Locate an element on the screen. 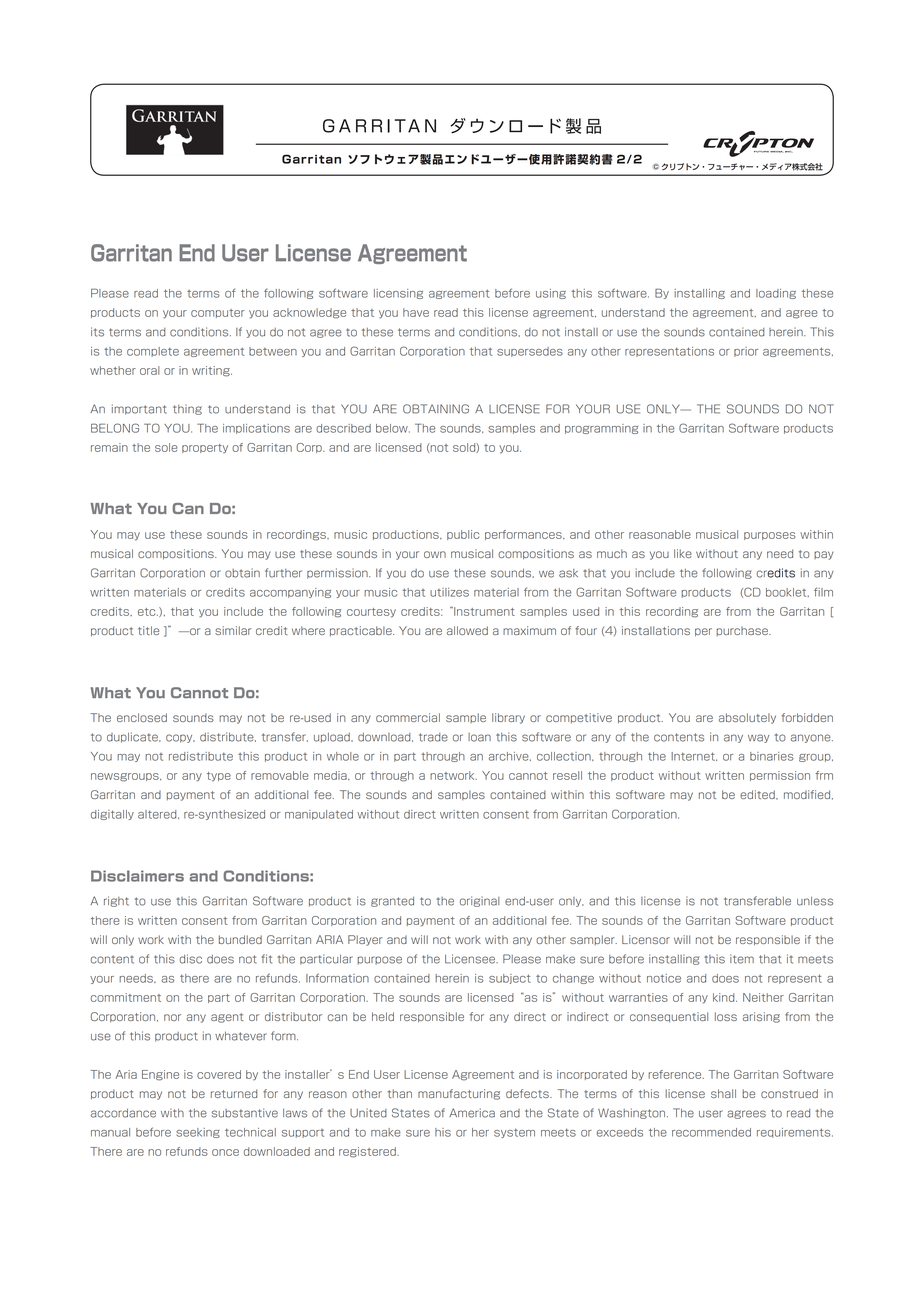 The image size is (924, 1308). enclosed is located at coordinates (142, 717).
